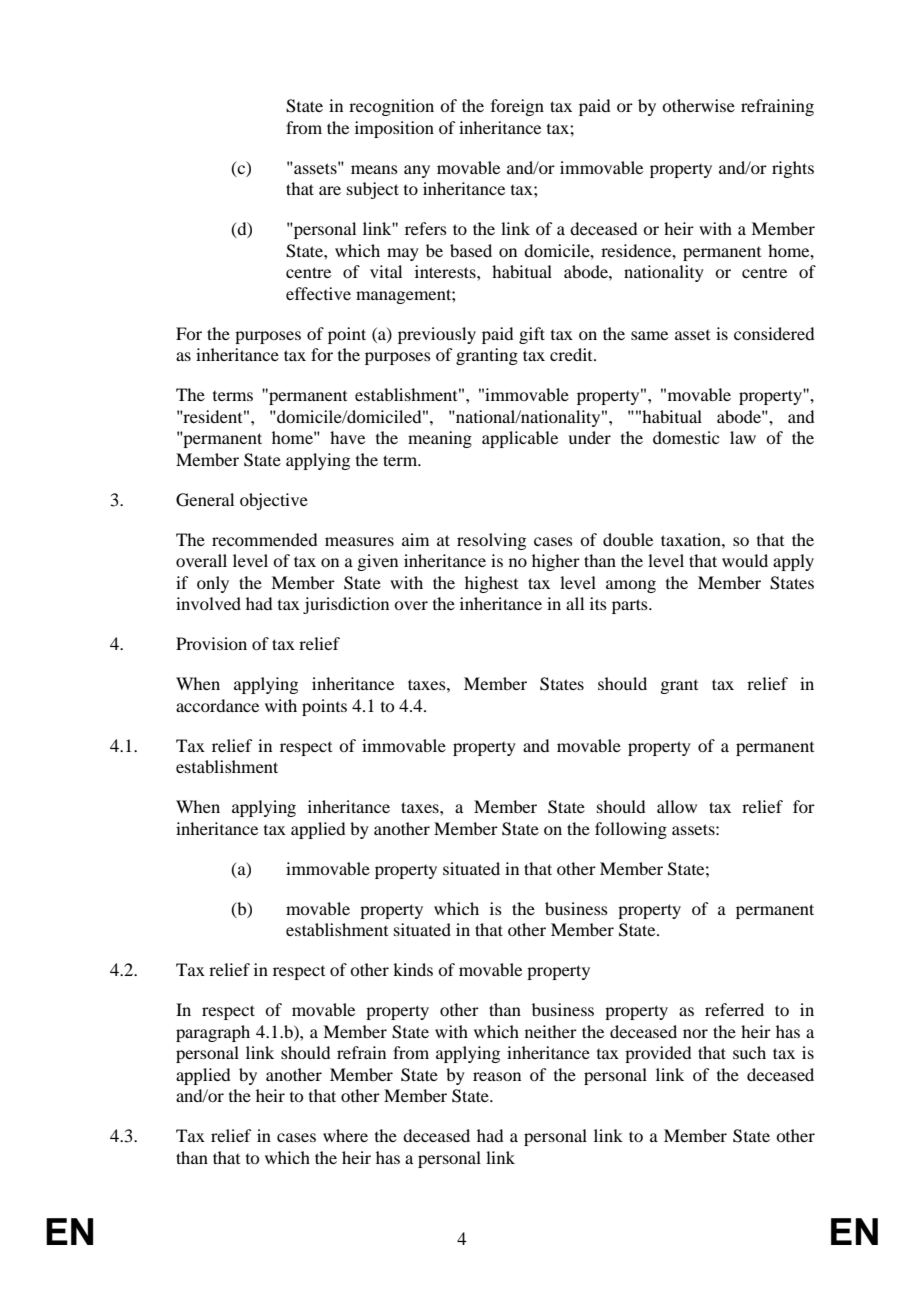 This image has width=924, height=1308. I want to click on foreign, so click(517, 107).
